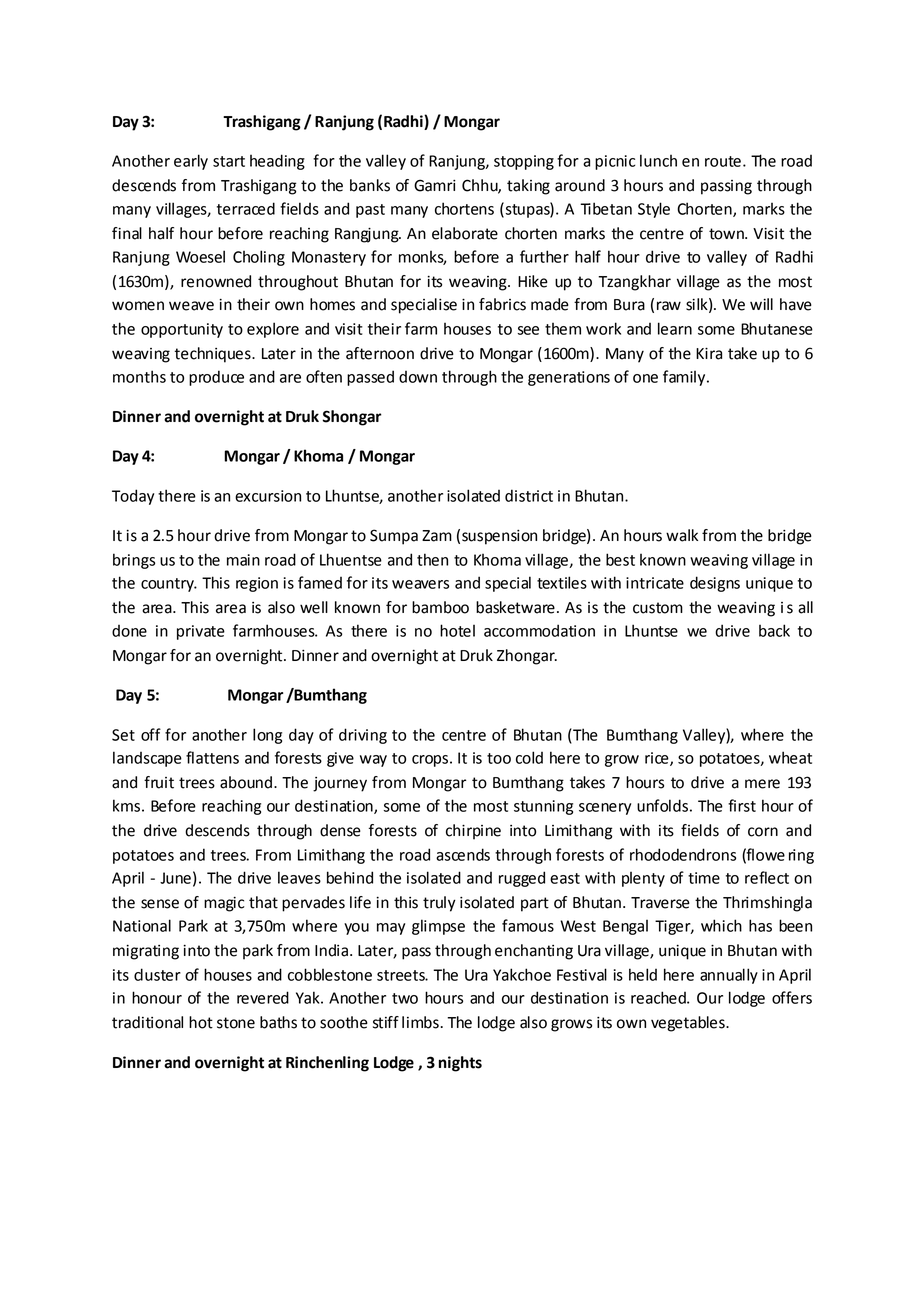 Image resolution: width=924 pixels, height=1308 pixels. I want to click on traditional, so click(147, 1022).
